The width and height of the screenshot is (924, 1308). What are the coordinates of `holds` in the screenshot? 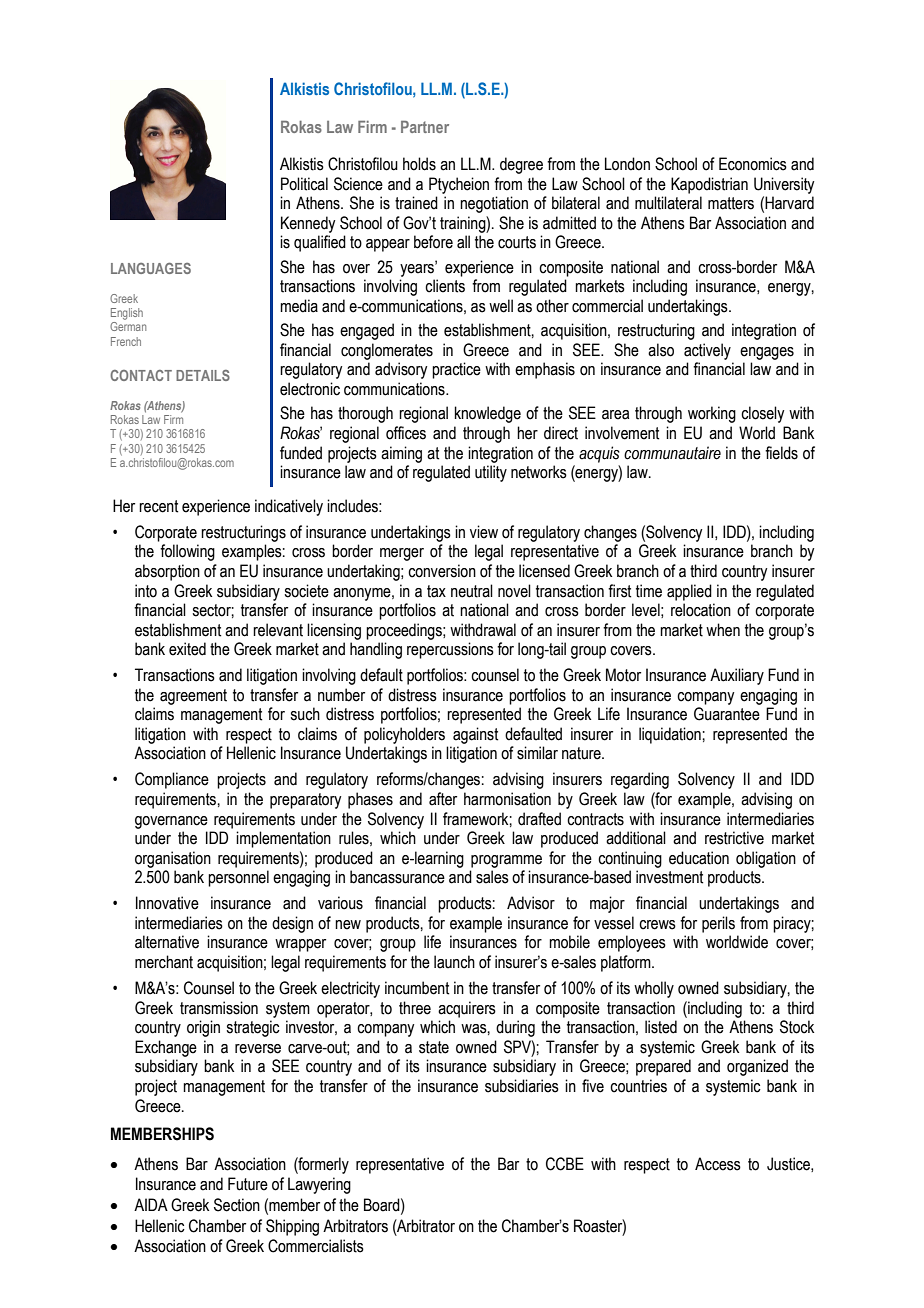 It's located at (419, 164).
